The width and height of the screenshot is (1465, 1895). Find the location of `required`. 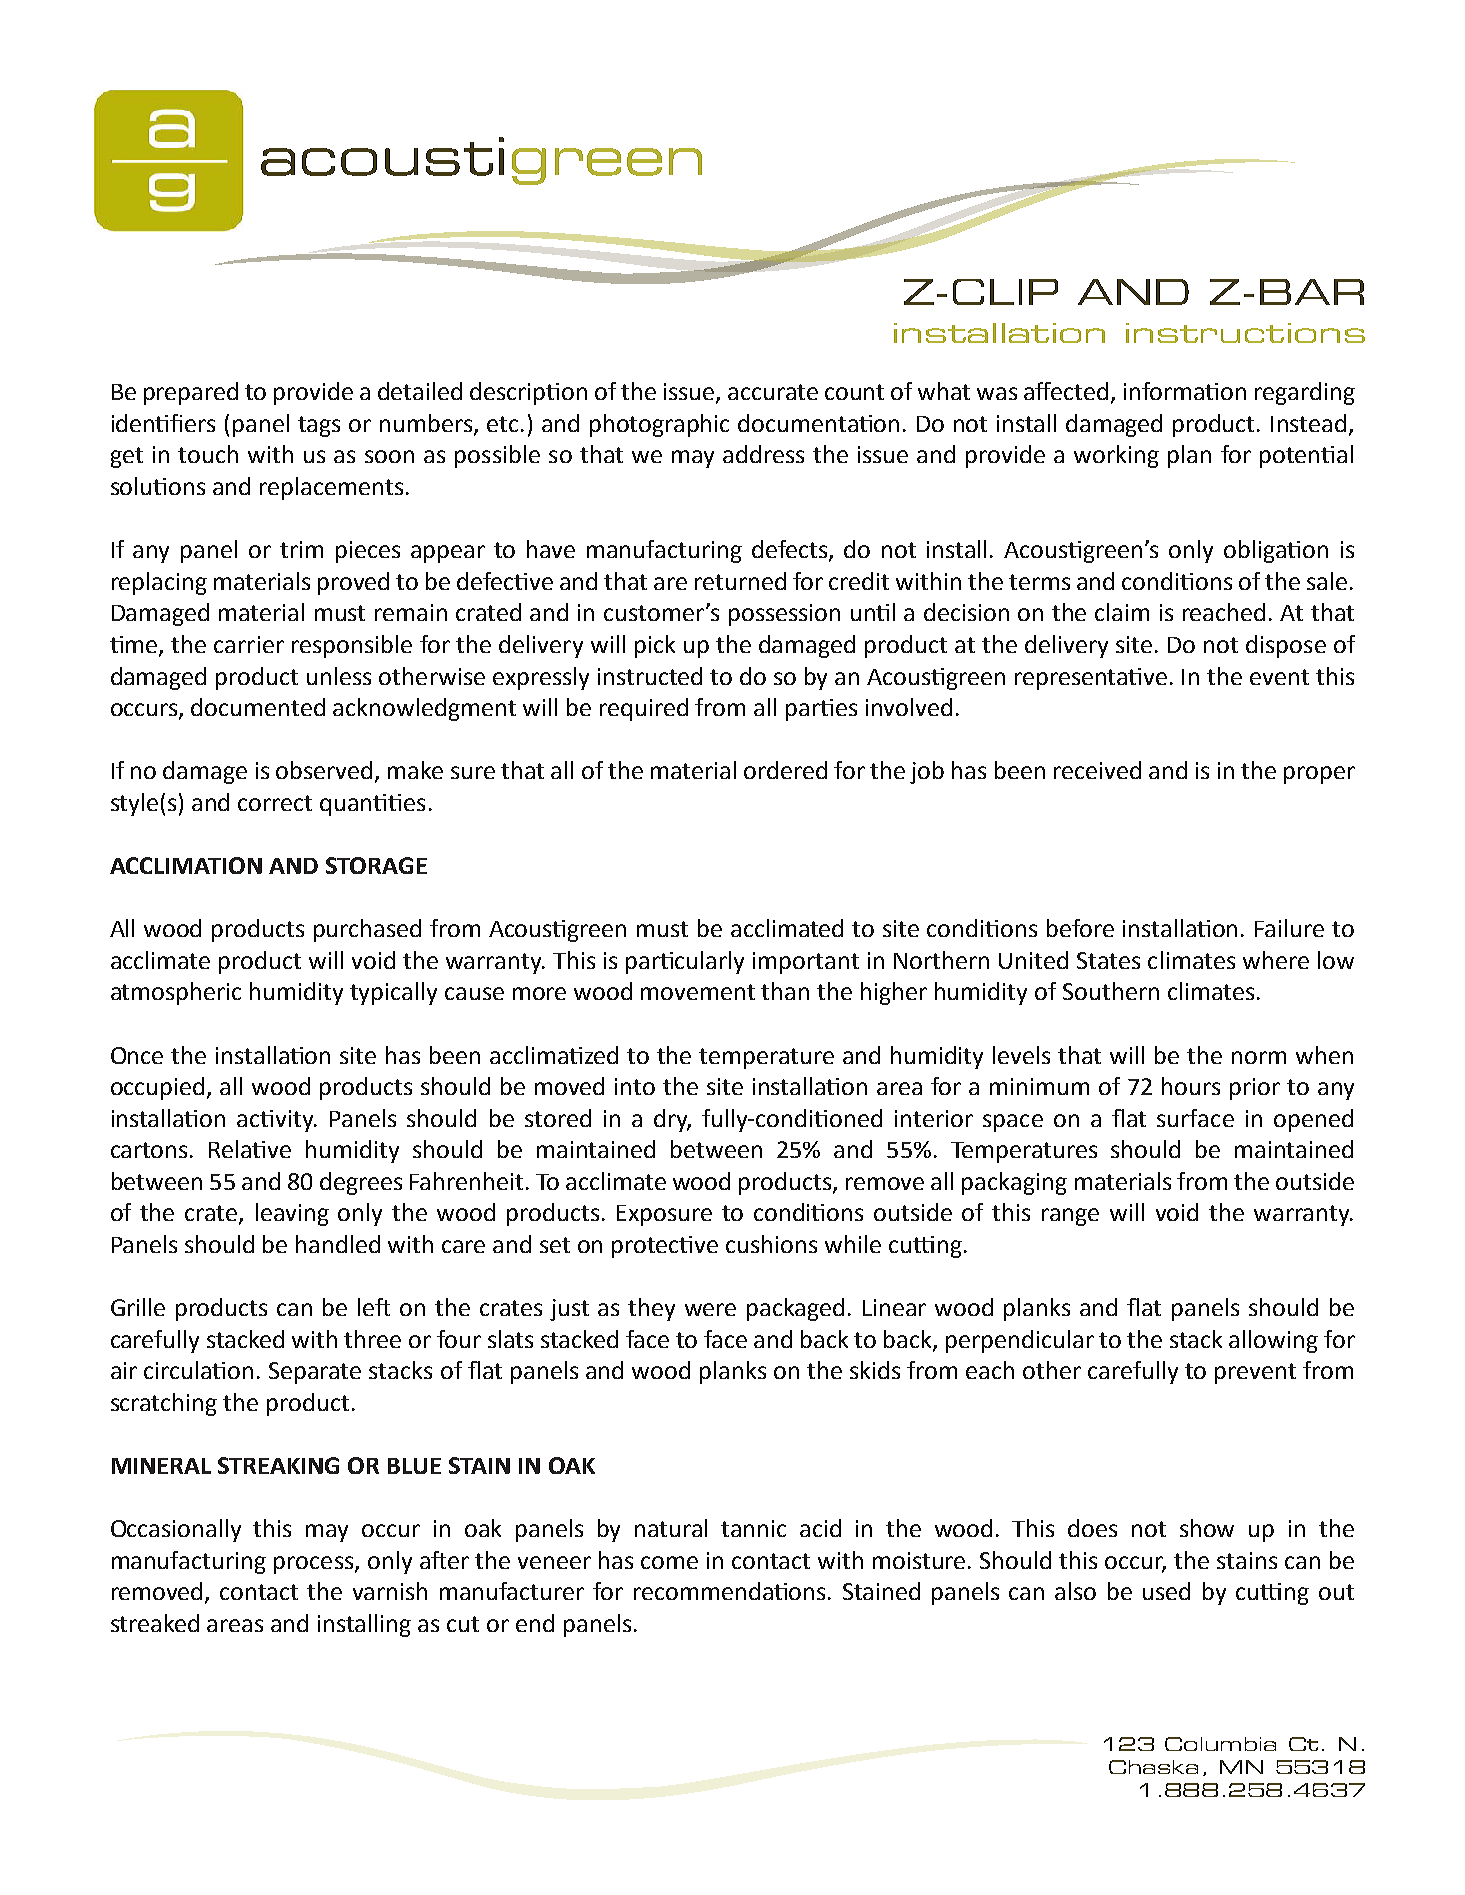

required is located at coordinates (644, 709).
